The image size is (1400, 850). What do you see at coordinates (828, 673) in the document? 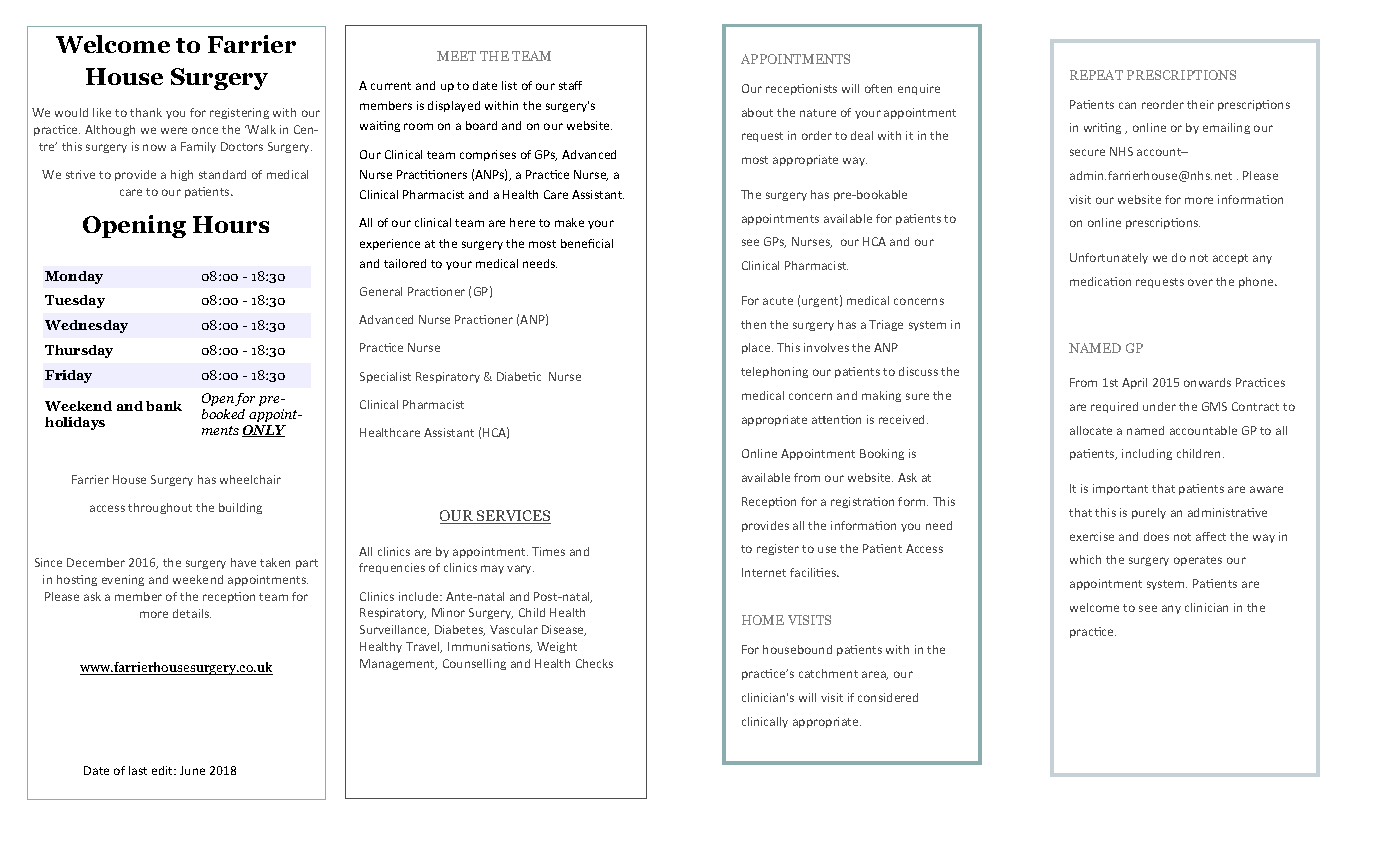
I see `catchment` at bounding box center [828, 673].
